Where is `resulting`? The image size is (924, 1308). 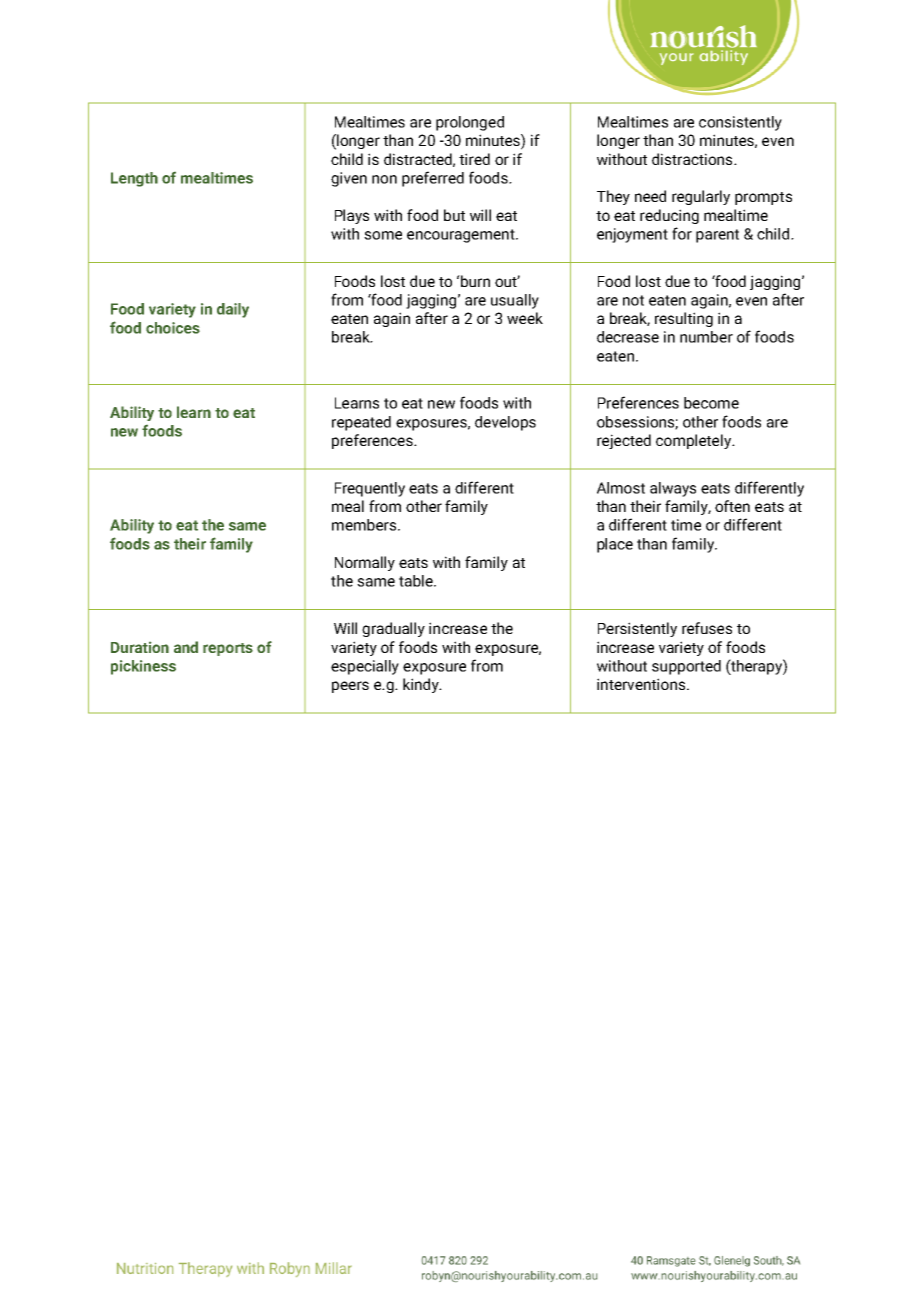 resulting is located at coordinates (684, 319).
